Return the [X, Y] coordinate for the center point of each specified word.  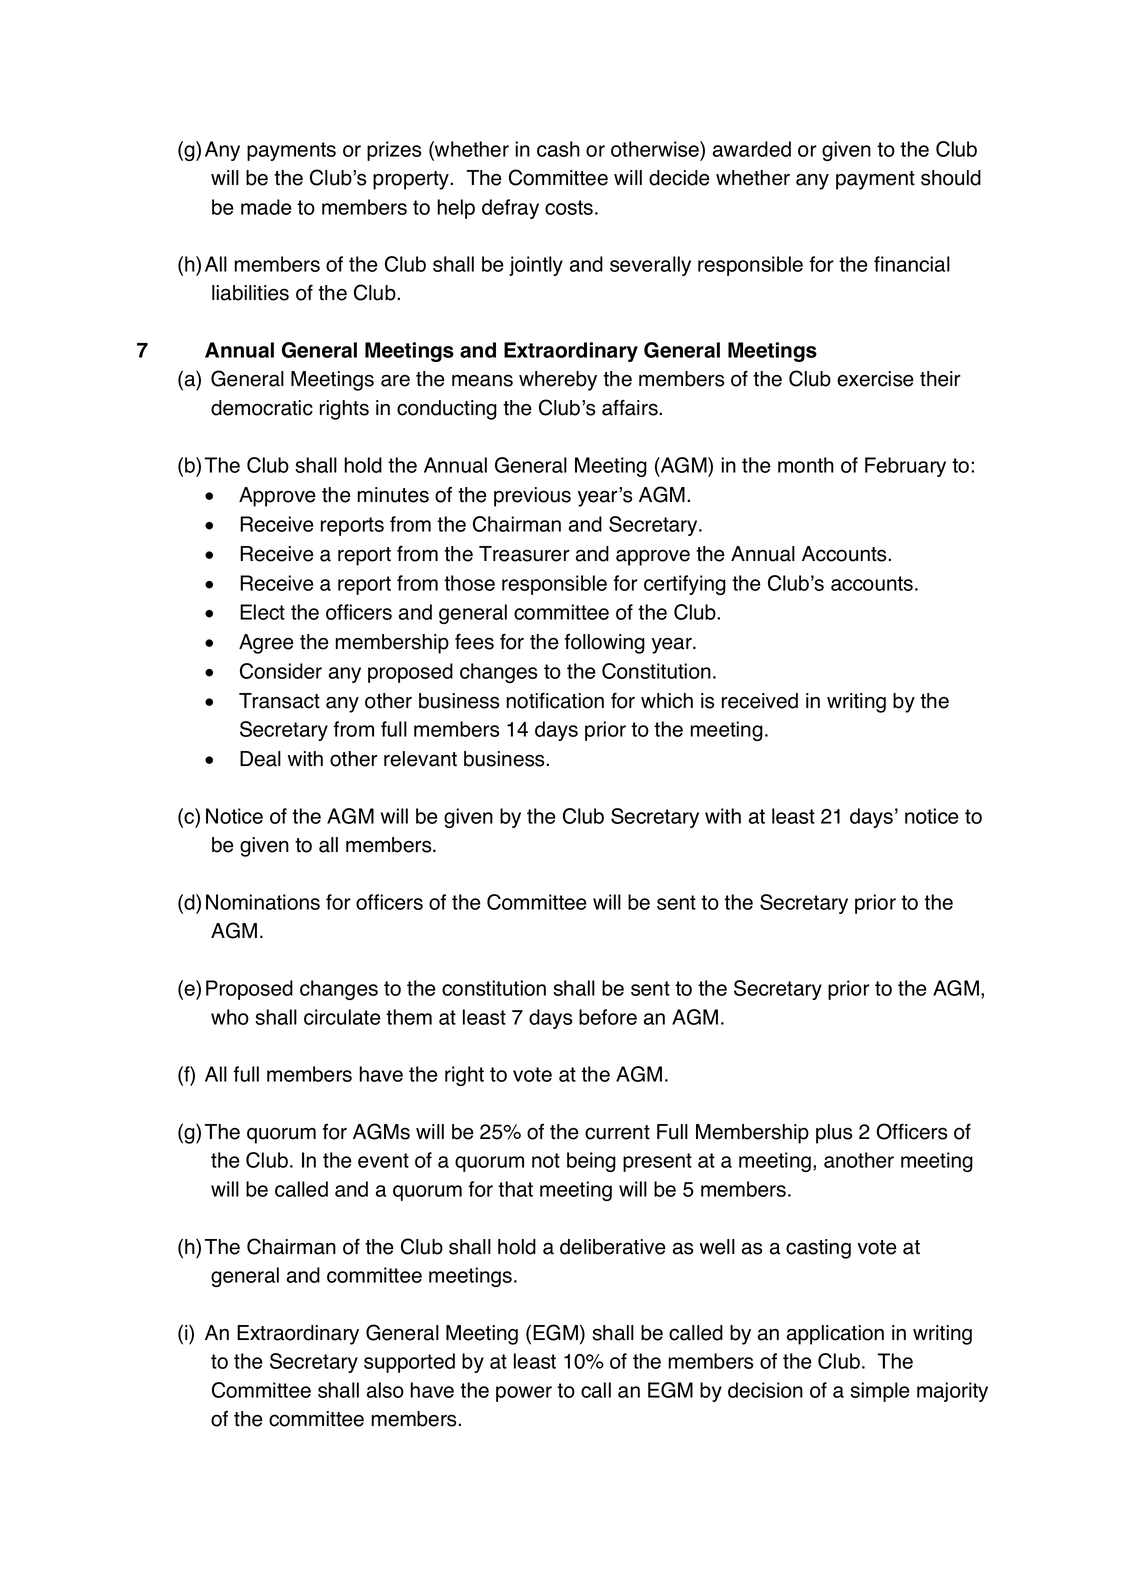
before [608, 1017]
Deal [260, 759]
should [951, 178]
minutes [393, 495]
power [524, 1394]
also [385, 1390]
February [905, 467]
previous [532, 497]
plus [834, 1134]
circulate [342, 1017]
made [266, 207]
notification [555, 700]
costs [569, 207]
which [667, 701]
